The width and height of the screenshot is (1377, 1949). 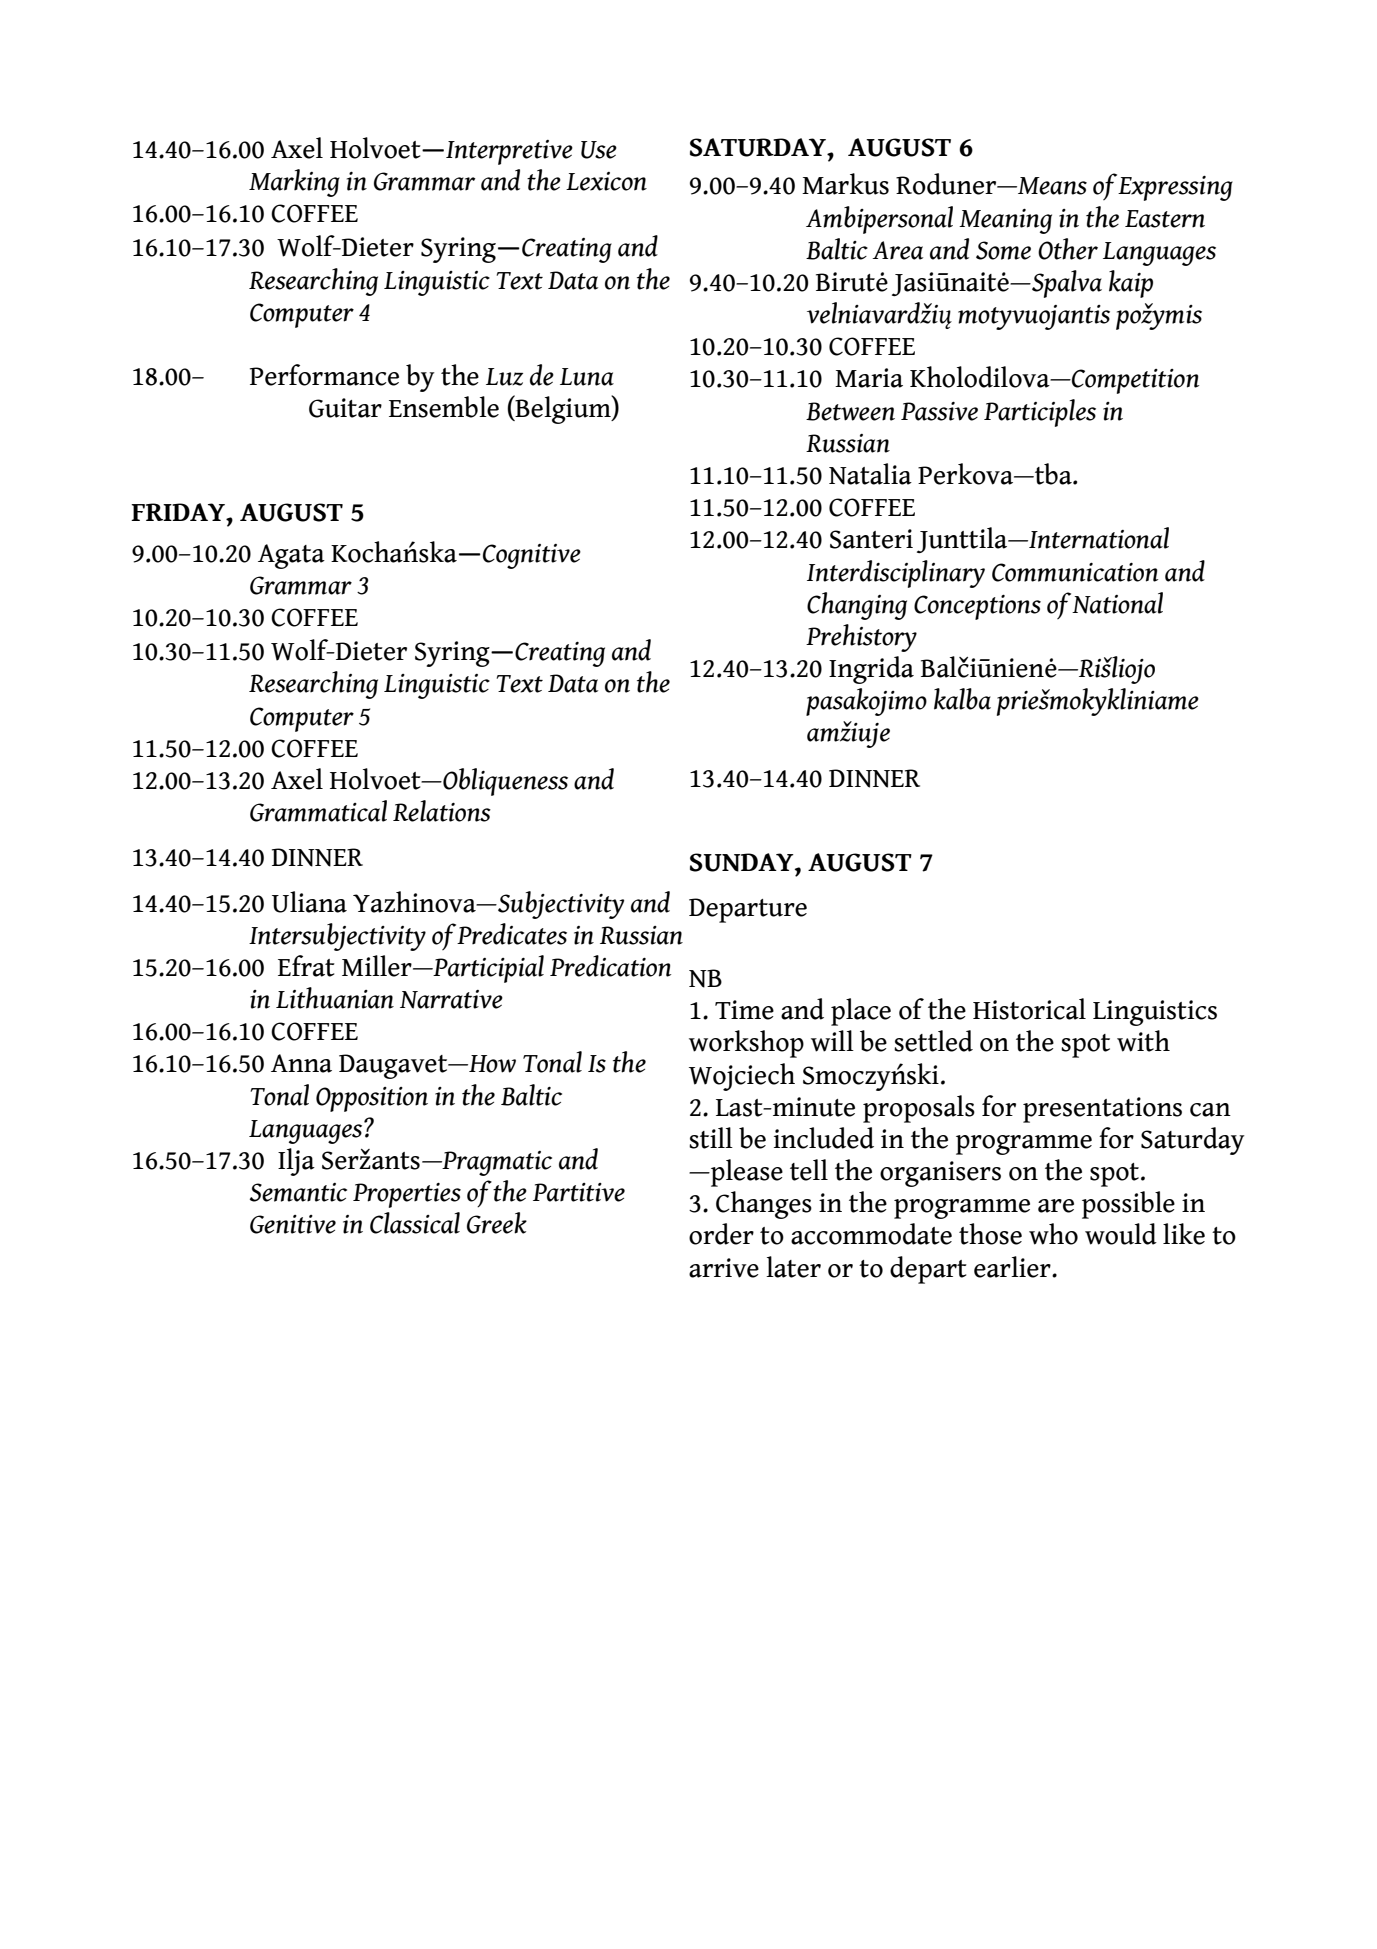 I want to click on Changing, so click(x=857, y=606).
